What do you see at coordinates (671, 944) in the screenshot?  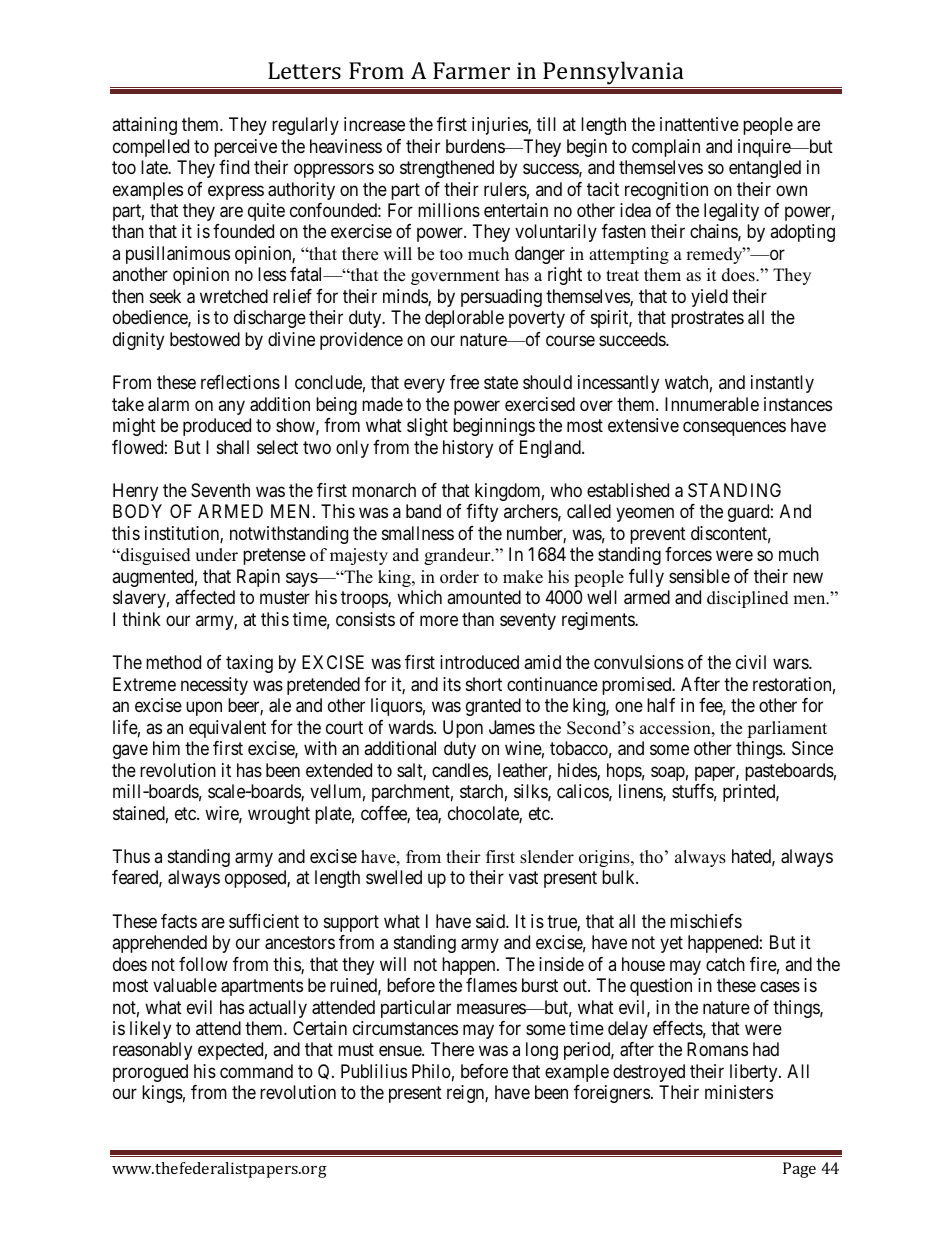 I see `yet` at bounding box center [671, 944].
